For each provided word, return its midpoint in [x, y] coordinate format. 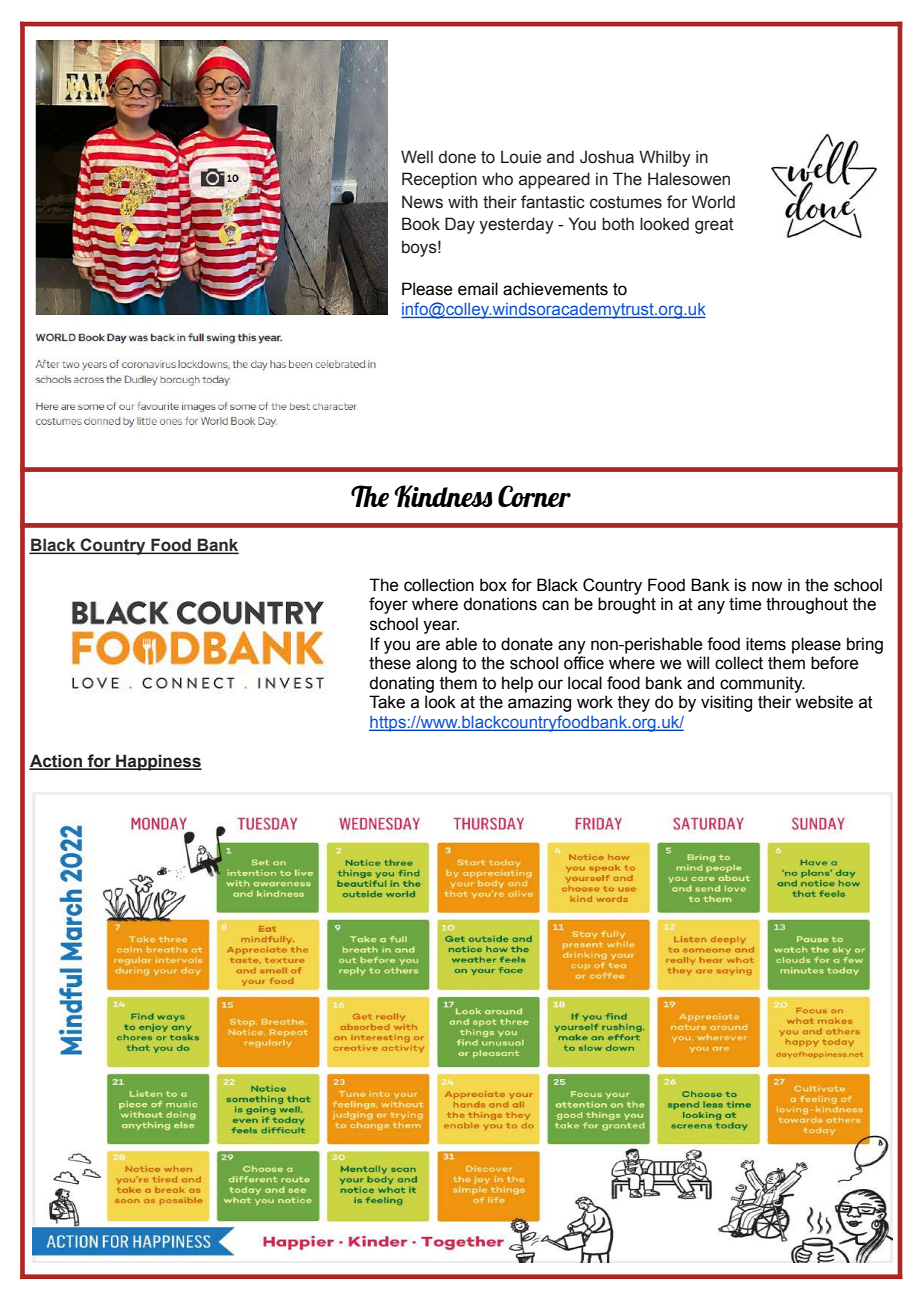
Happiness [158, 762]
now [767, 586]
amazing [539, 703]
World [713, 202]
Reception [439, 180]
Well [417, 157]
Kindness [443, 496]
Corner [534, 496]
